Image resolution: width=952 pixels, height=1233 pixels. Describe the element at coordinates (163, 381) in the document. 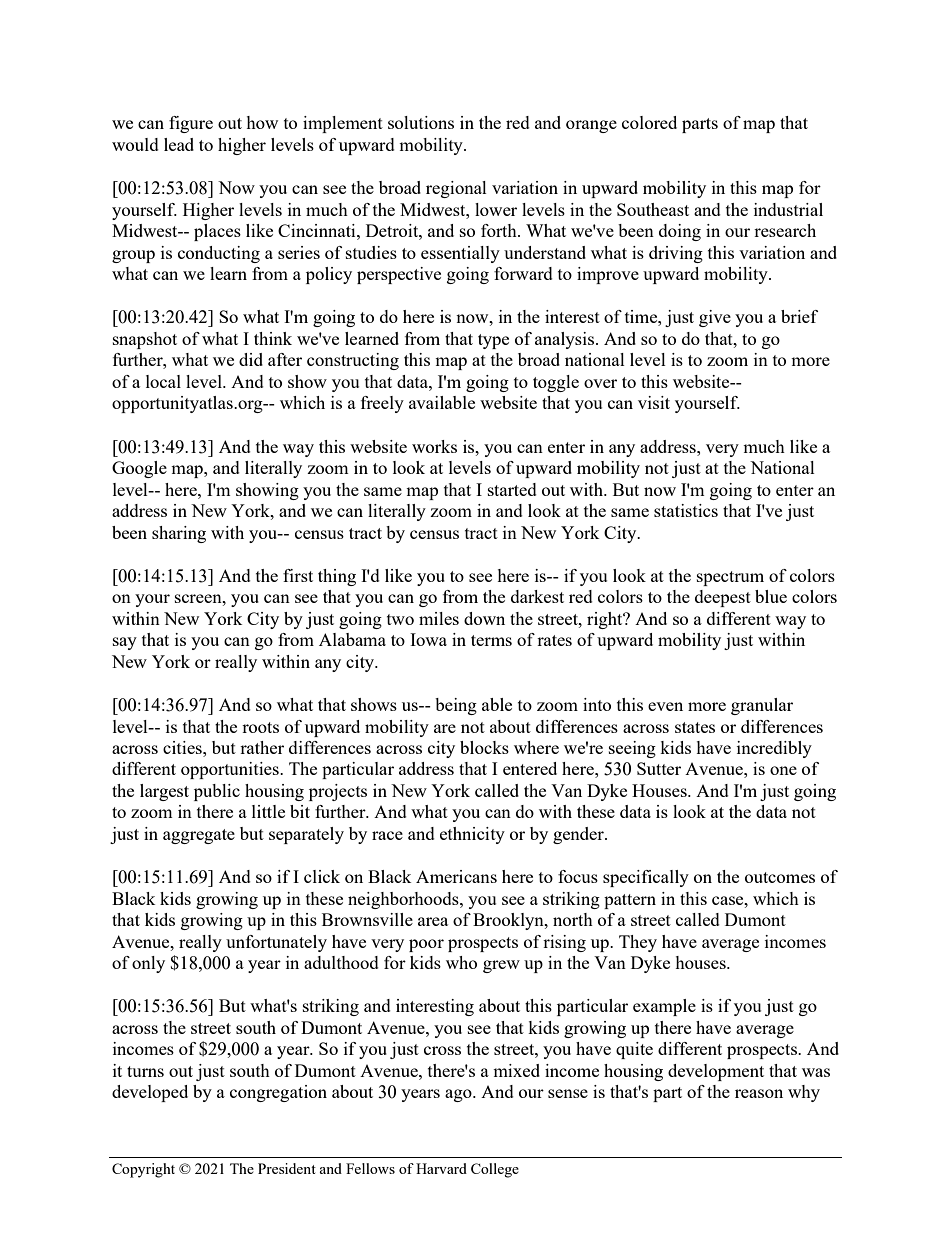

I see `local` at that location.
